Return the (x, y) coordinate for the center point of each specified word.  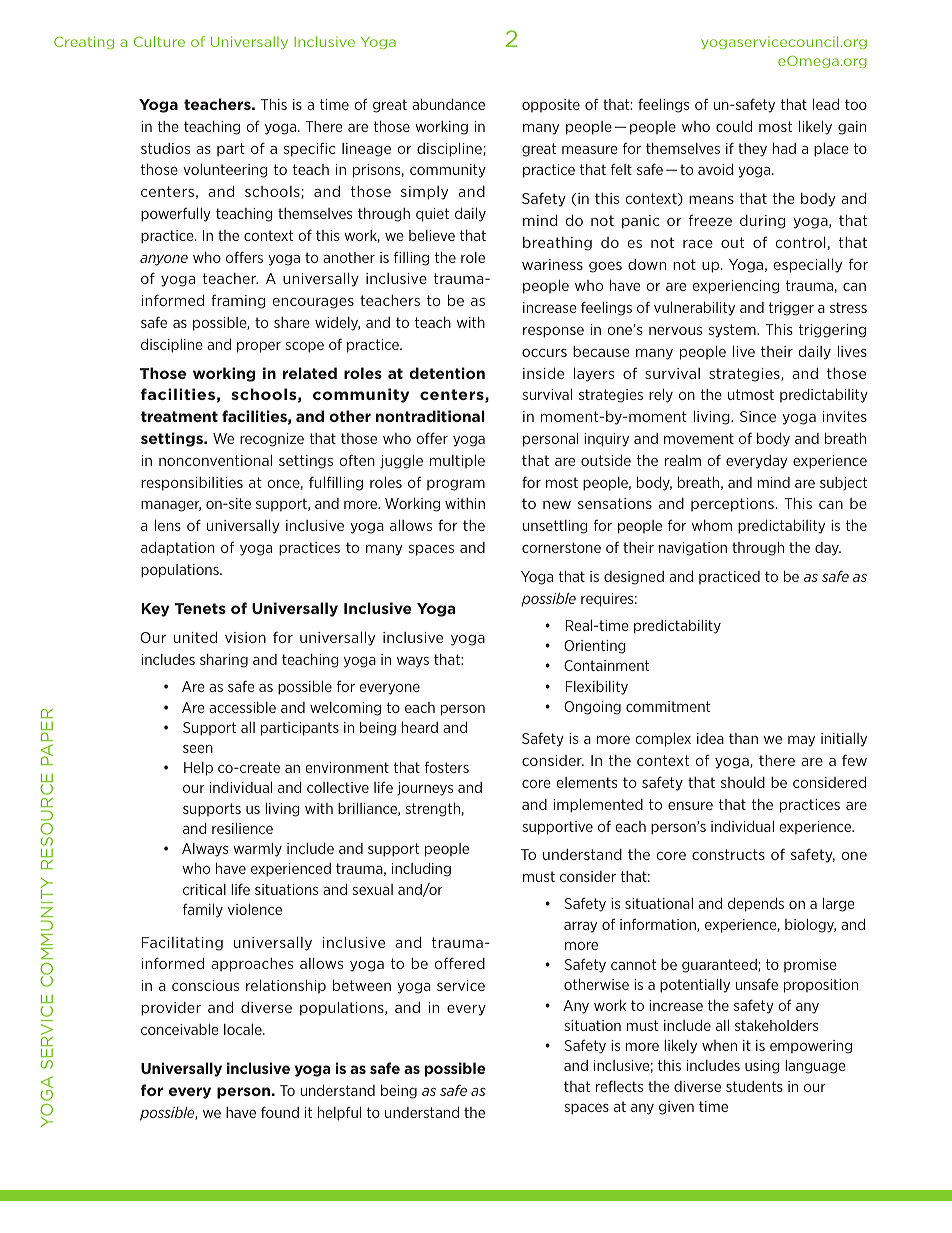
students (754, 1086)
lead (826, 104)
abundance (448, 104)
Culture (159, 41)
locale (244, 1029)
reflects (619, 1086)
